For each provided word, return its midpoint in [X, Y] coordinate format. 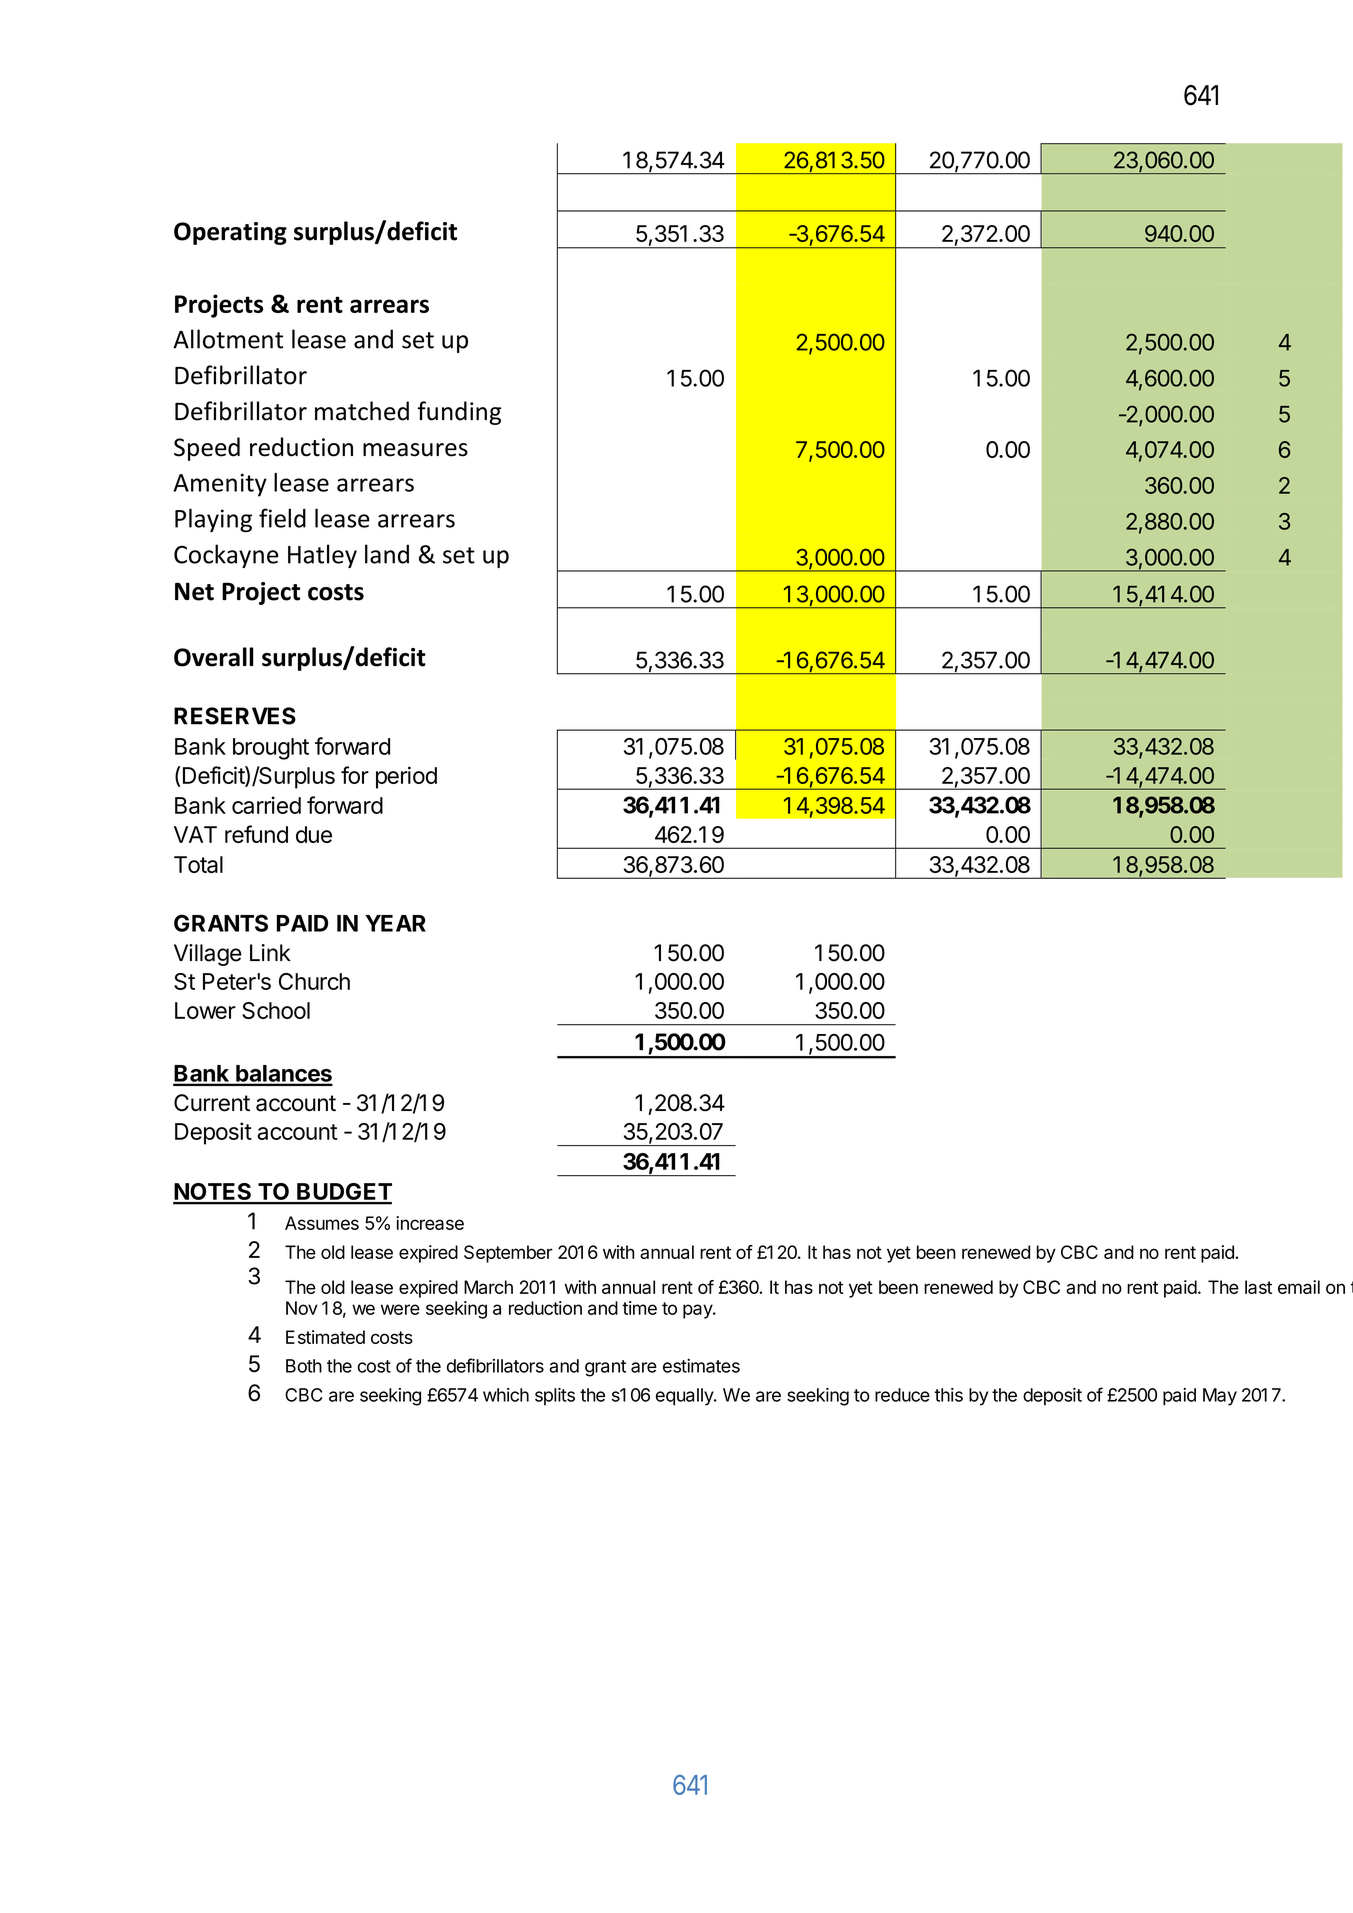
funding [459, 413]
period [406, 777]
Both [304, 1366]
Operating [230, 233]
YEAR [395, 923]
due [314, 834]
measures [415, 450]
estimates [701, 1366]
